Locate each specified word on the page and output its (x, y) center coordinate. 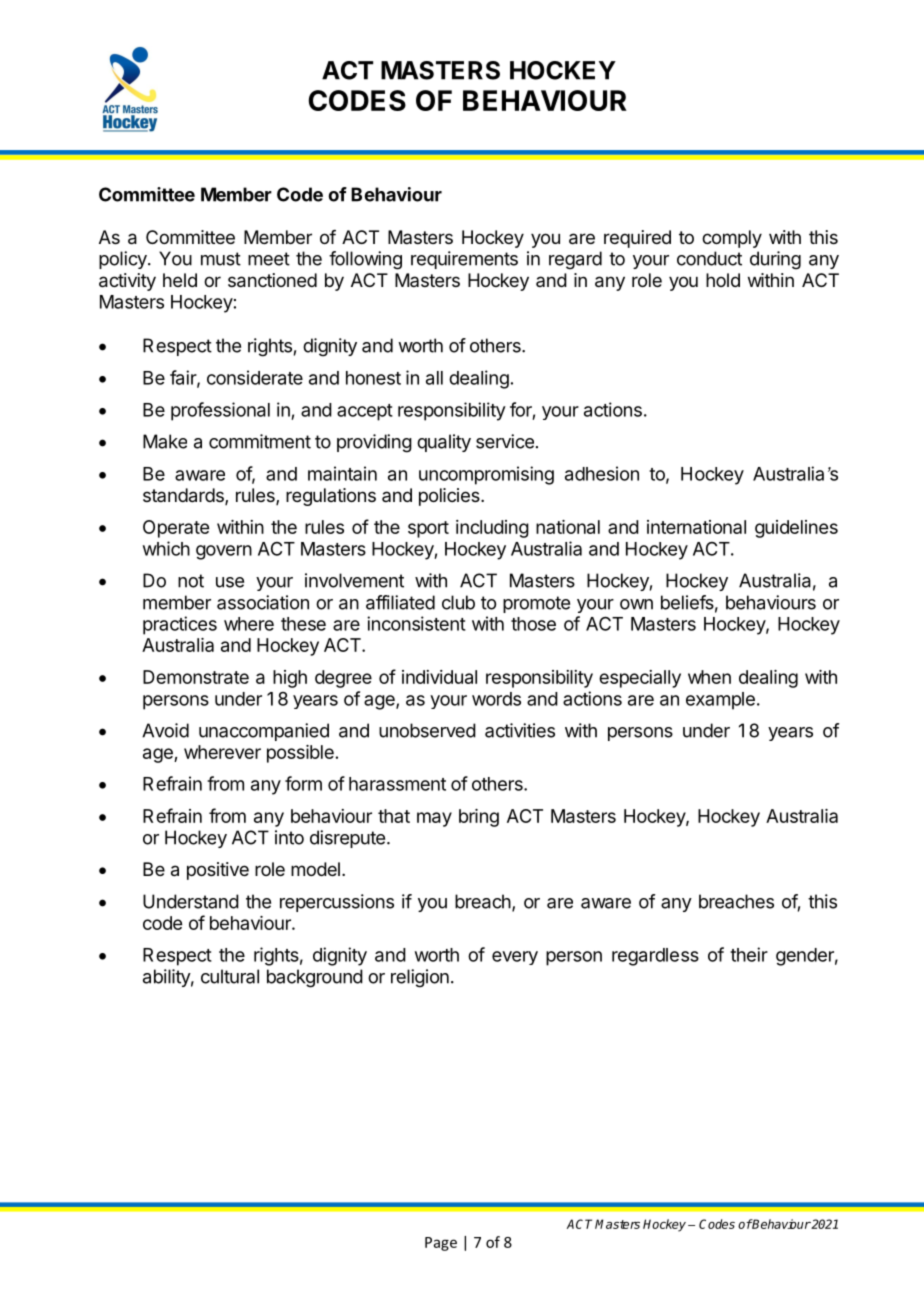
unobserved (427, 730)
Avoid (165, 730)
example (720, 701)
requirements (464, 260)
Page (441, 1244)
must (221, 259)
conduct (709, 258)
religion (420, 978)
